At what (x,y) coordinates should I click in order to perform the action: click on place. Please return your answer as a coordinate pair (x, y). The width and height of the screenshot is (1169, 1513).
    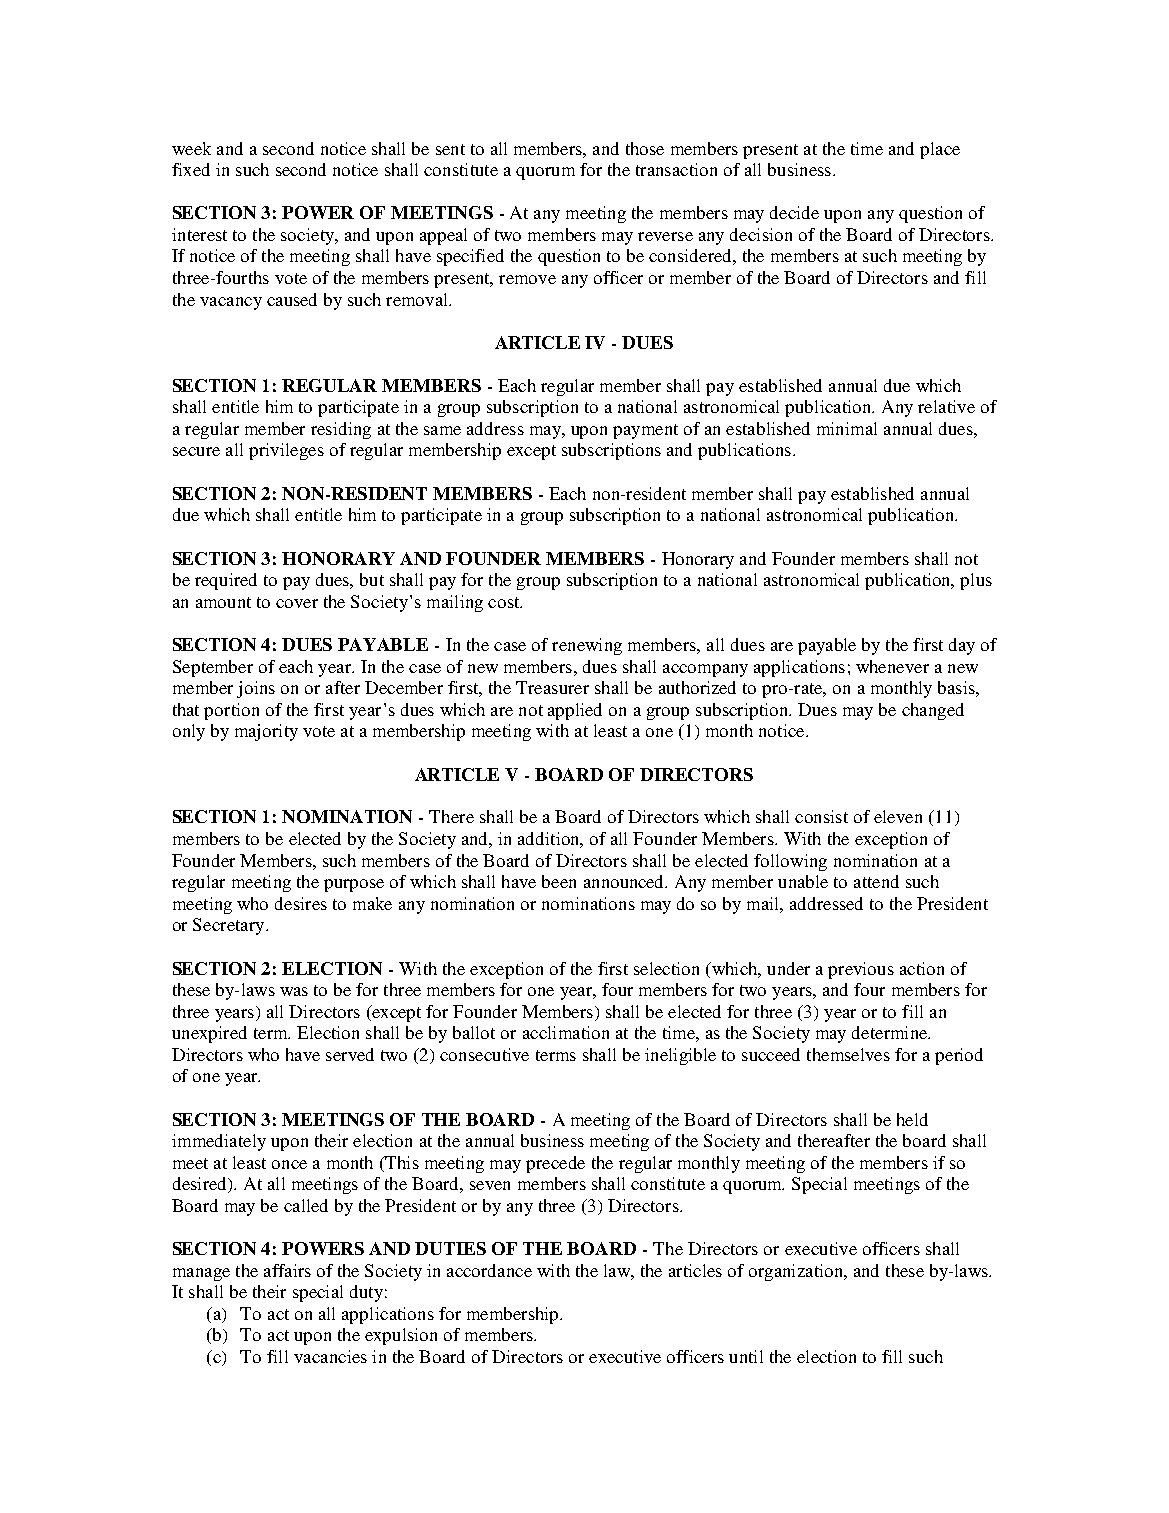
    Looking at the image, I should click on (940, 150).
